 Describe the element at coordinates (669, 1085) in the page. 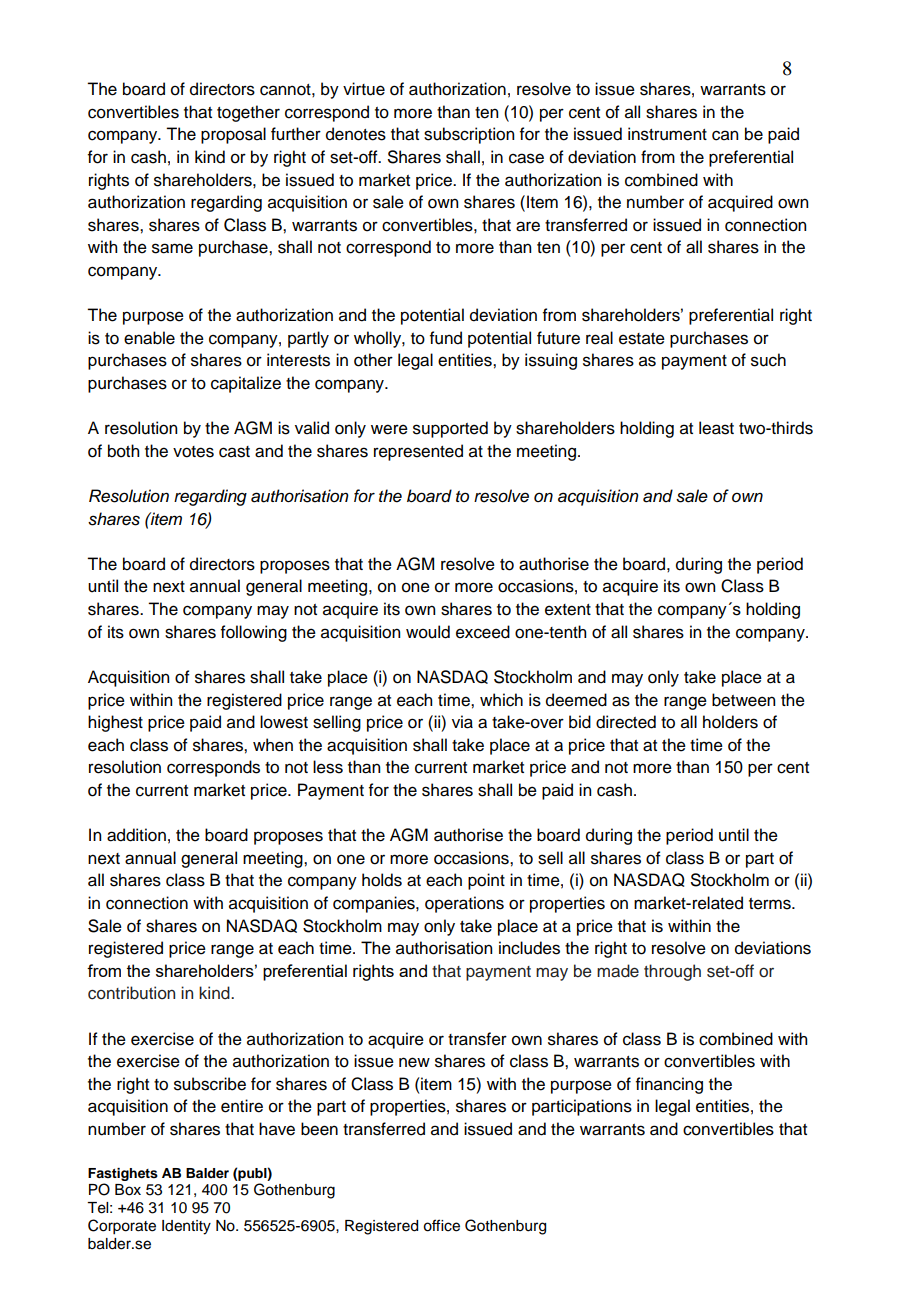

I see `financing` at that location.
